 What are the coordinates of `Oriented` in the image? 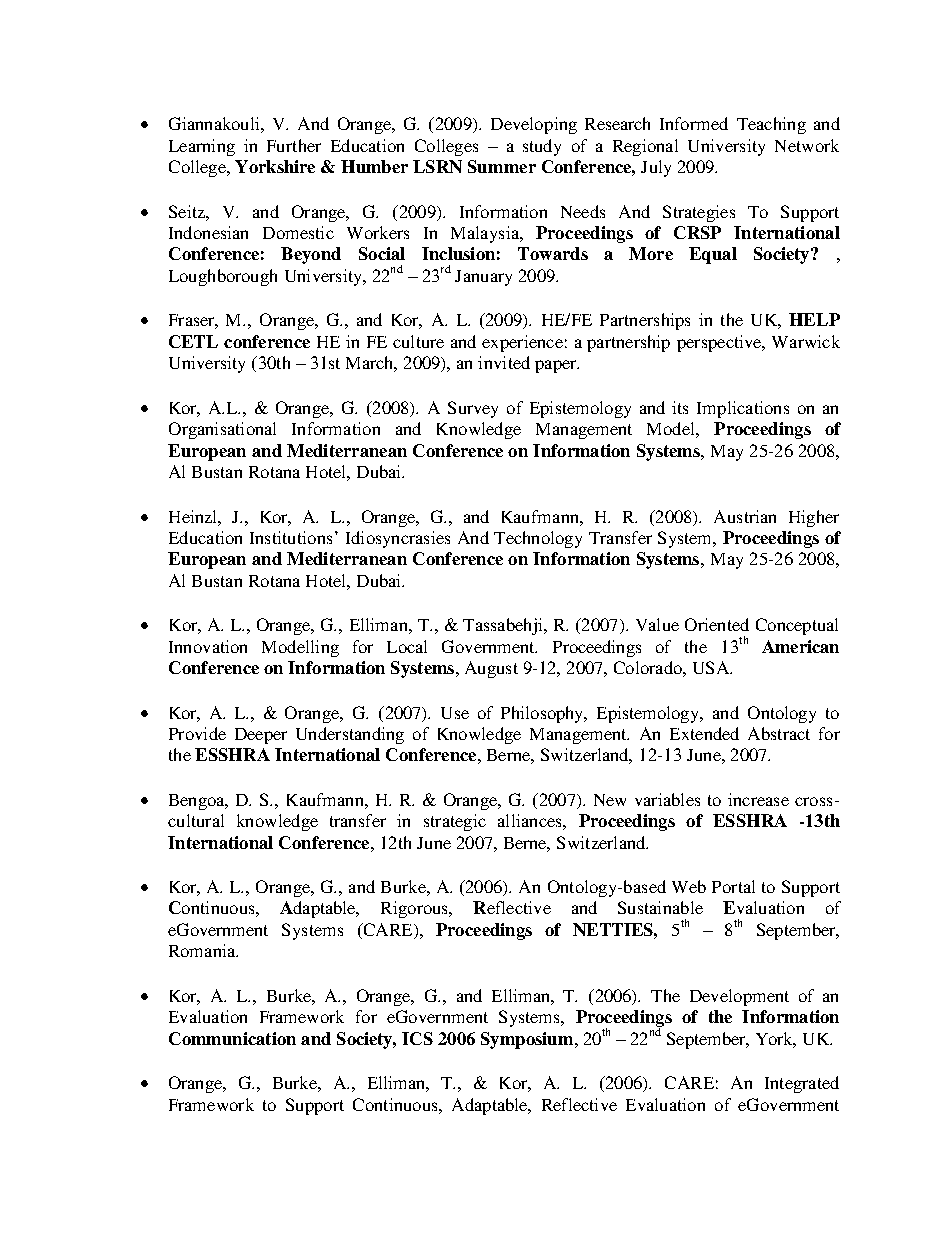 It's located at (717, 624).
